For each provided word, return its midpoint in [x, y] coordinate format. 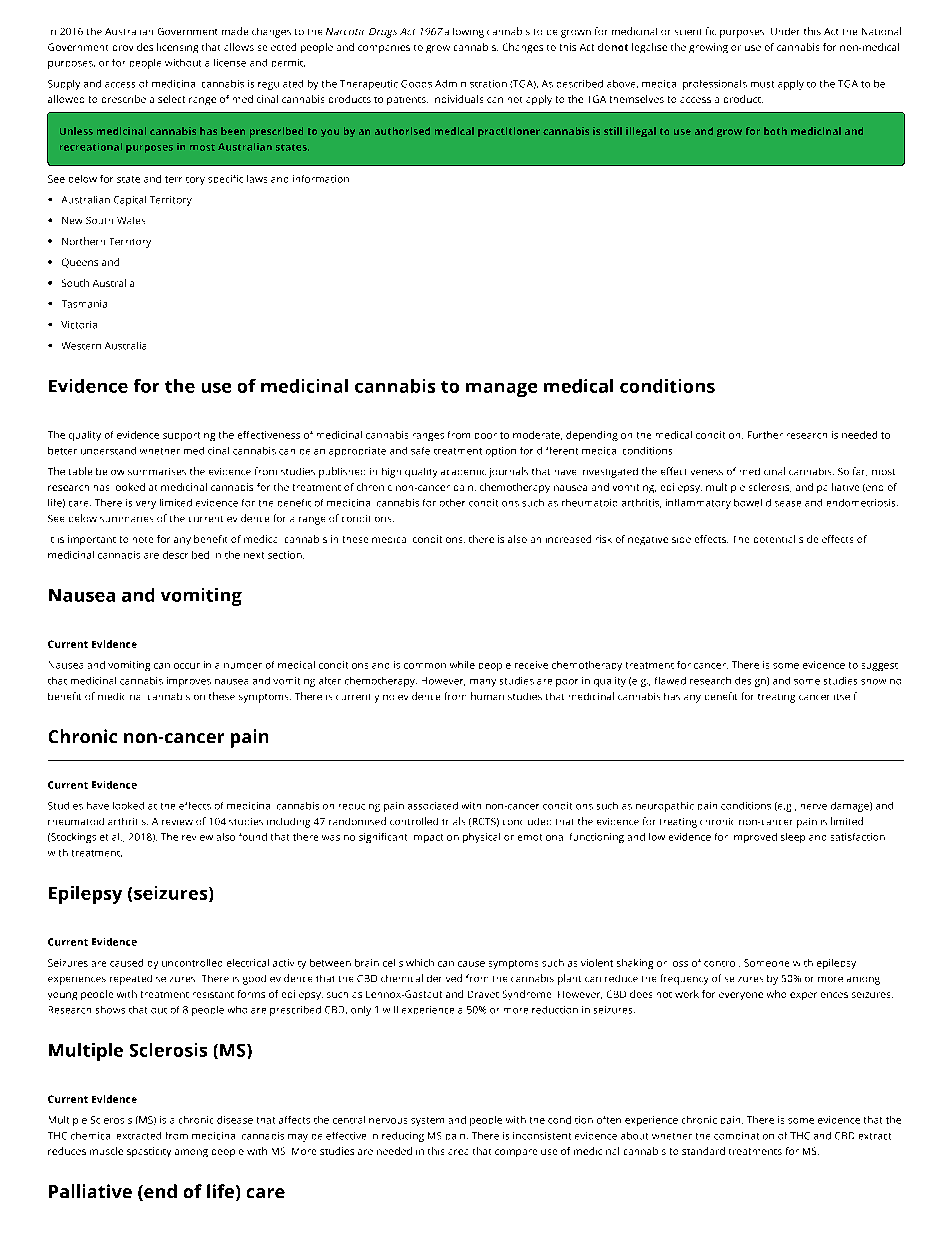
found [253, 837]
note [143, 540]
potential [774, 539]
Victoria [79, 325]
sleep [793, 838]
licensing [177, 48]
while [462, 665]
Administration [471, 84]
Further [765, 435]
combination [744, 1136]
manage [501, 390]
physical [481, 838]
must [762, 84]
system [427, 1121]
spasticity [149, 1152]
